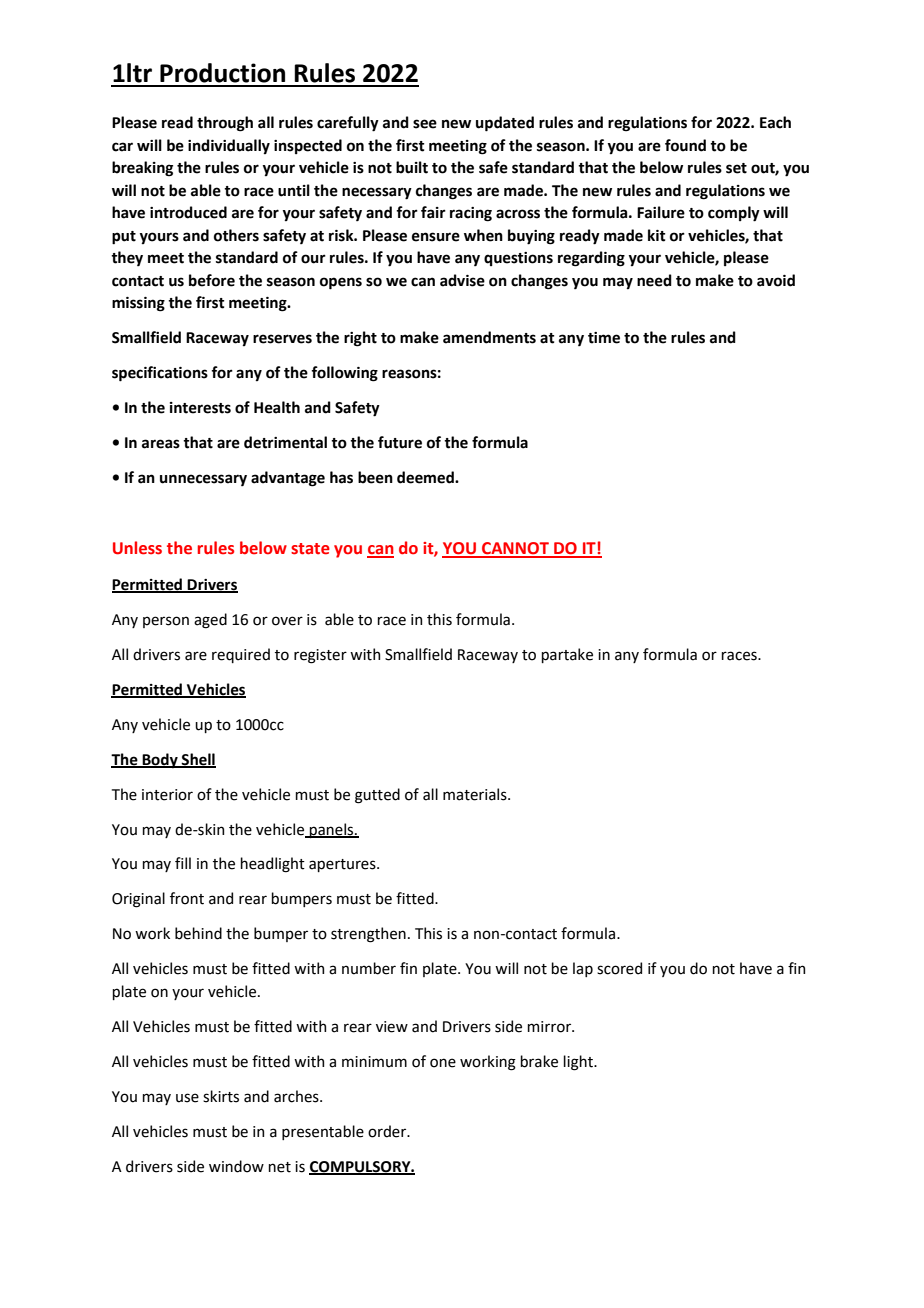 This image has height=1308, width=924. I want to click on use, so click(187, 1098).
